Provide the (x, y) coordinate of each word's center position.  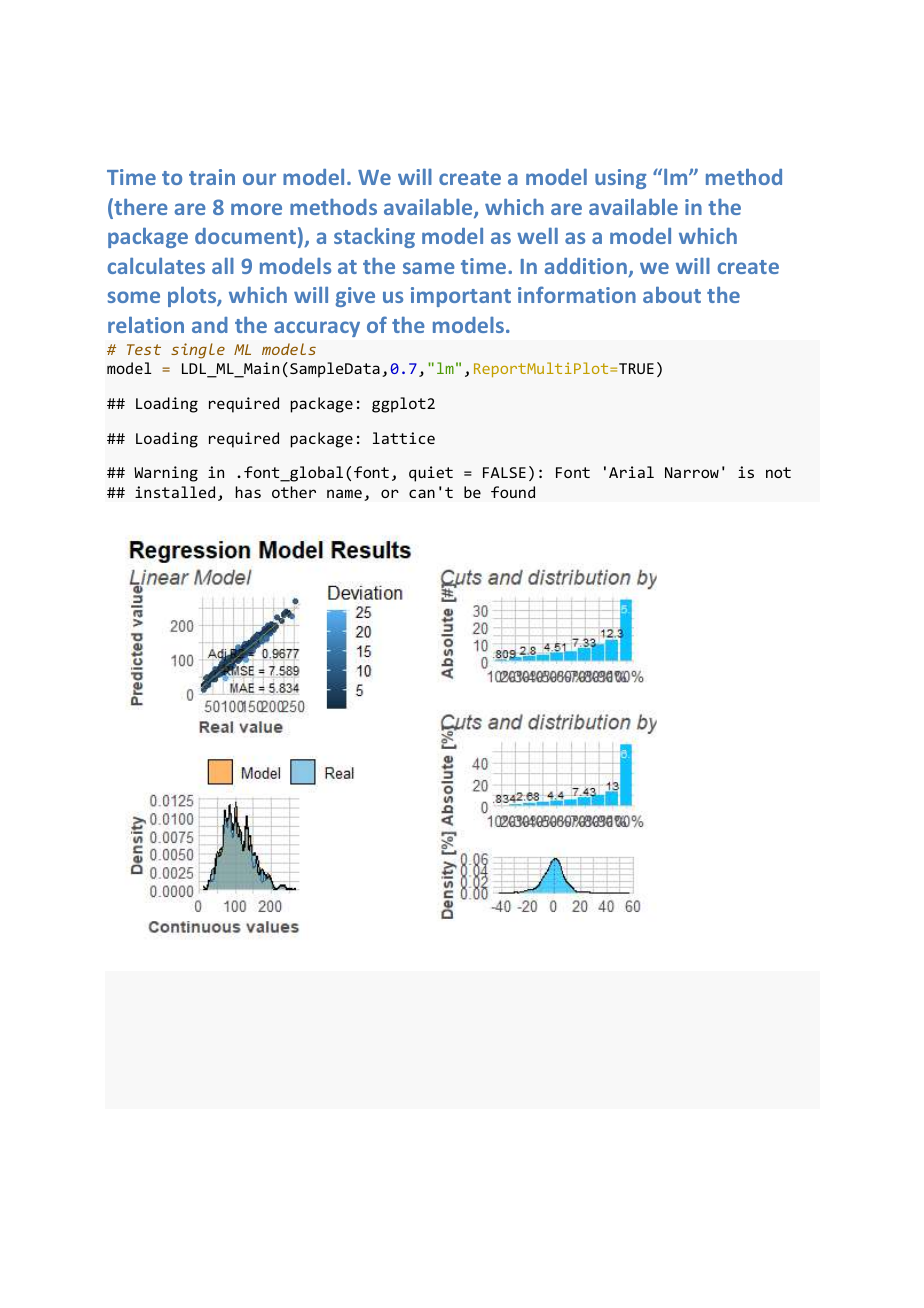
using (621, 179)
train (212, 177)
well (537, 236)
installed (175, 492)
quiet (431, 474)
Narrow (692, 472)
